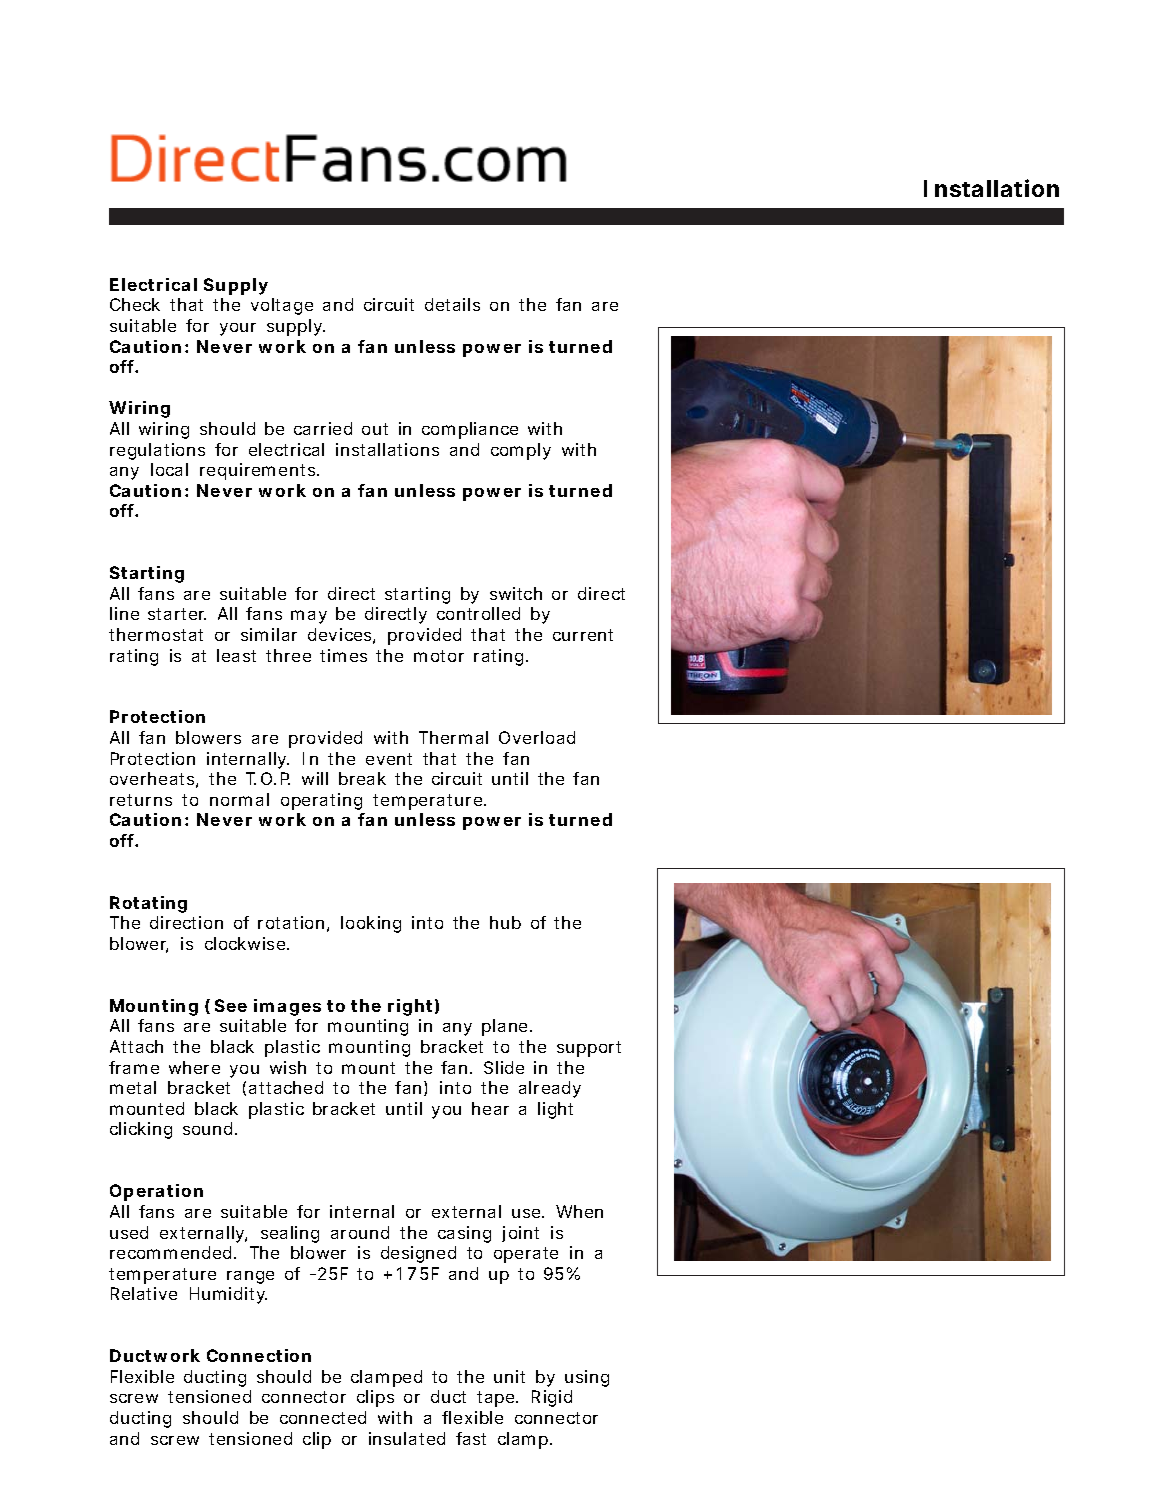 The height and width of the screenshot is (1511, 1167). Describe the element at coordinates (516, 593) in the screenshot. I see `switch` at that location.
